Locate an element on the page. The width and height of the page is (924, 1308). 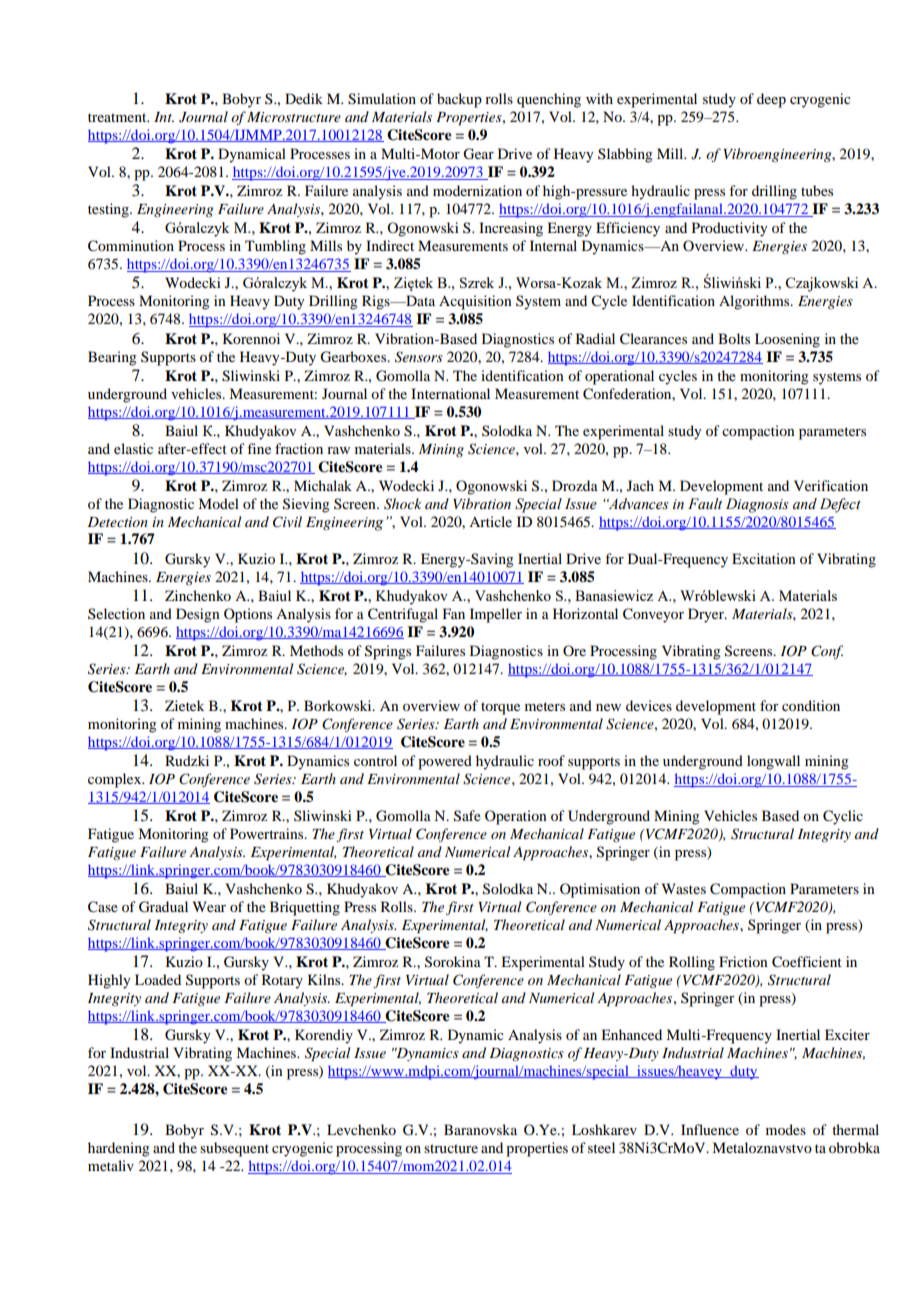
International is located at coordinates (450, 393).
